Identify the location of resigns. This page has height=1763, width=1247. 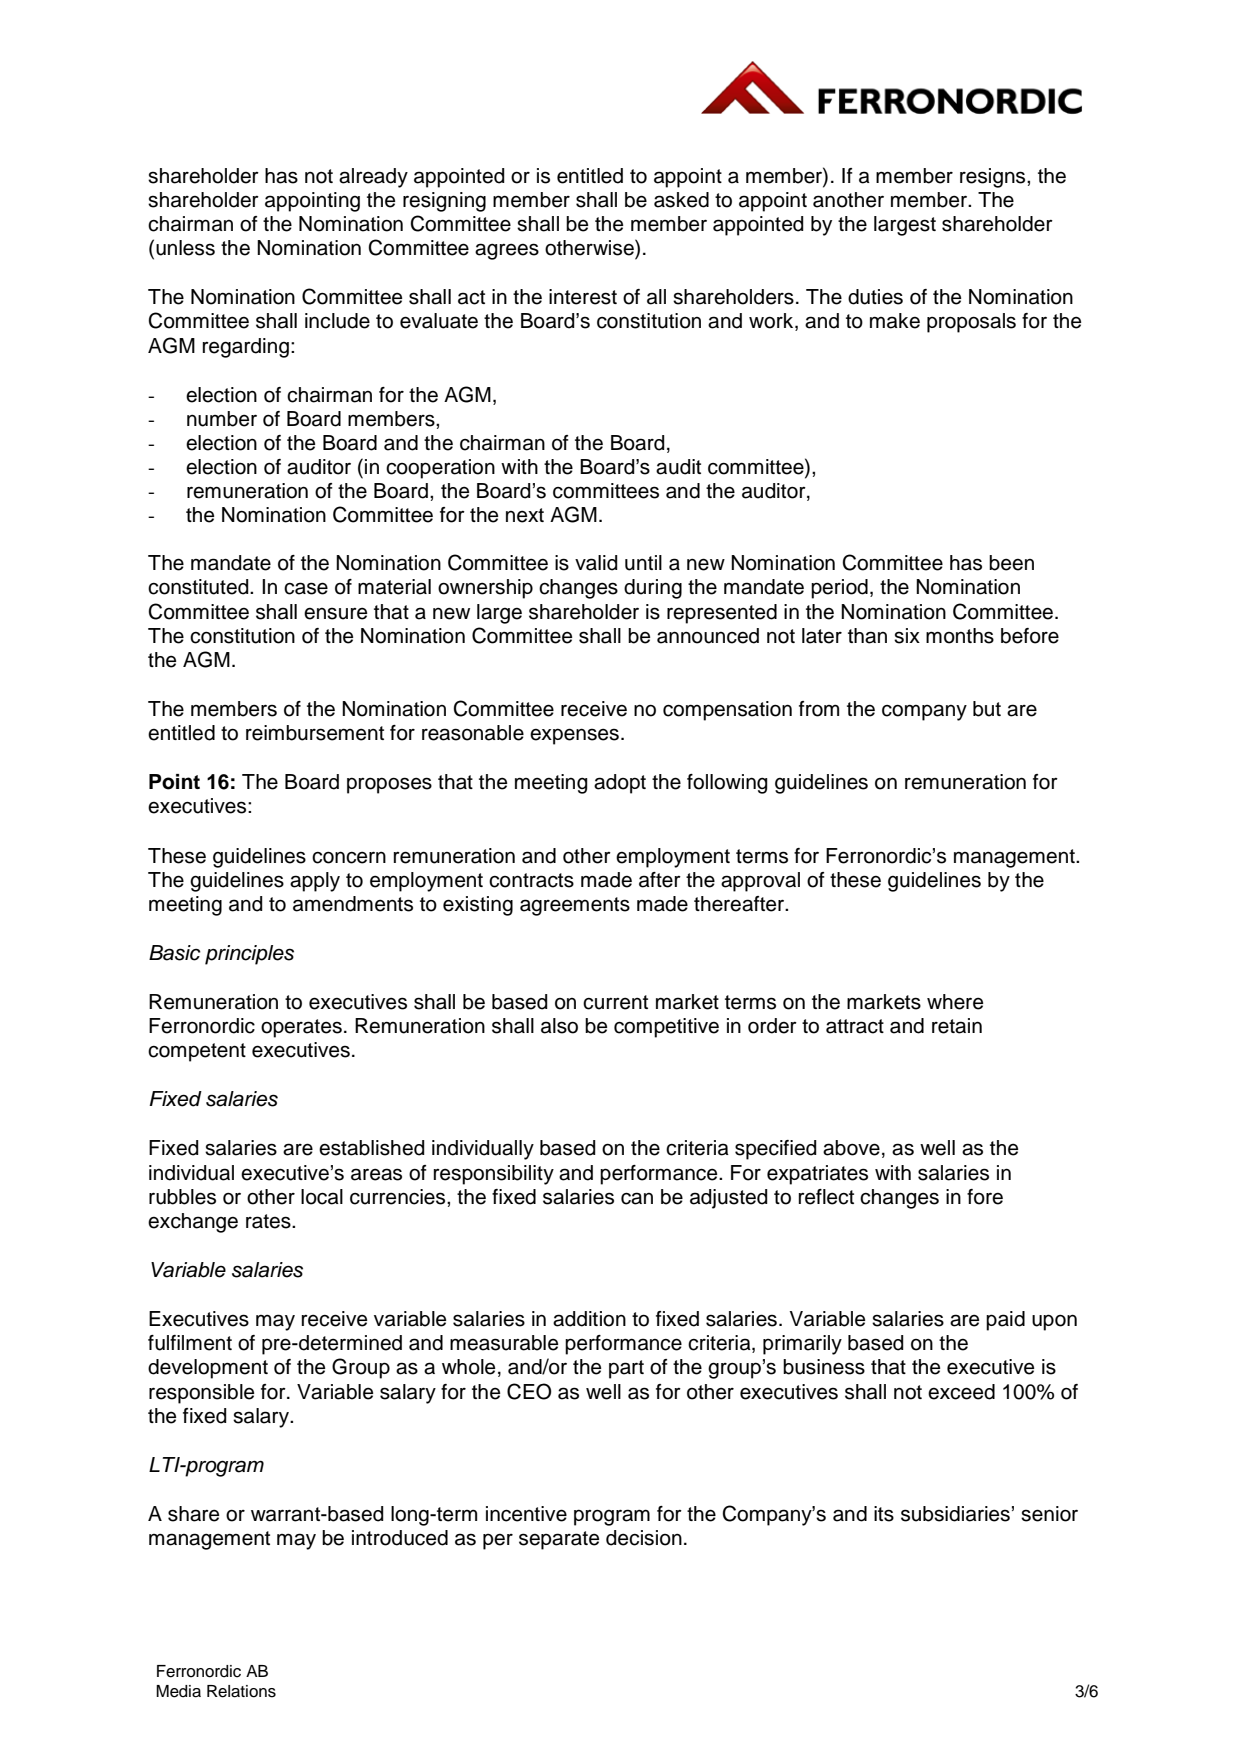
(994, 178).
